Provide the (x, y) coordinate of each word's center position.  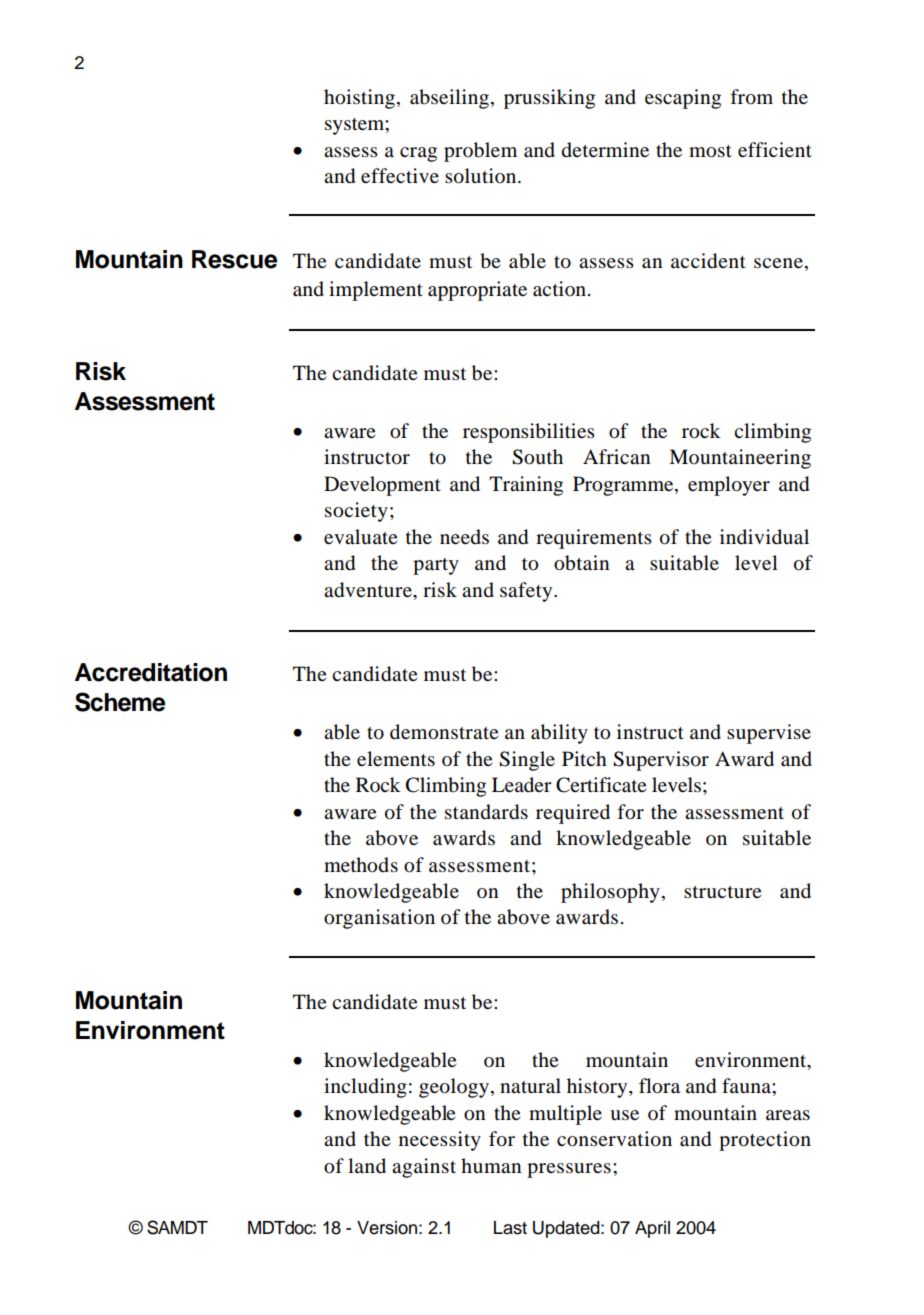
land (367, 1166)
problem (480, 152)
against (424, 1168)
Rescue (234, 259)
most (710, 151)
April (652, 1229)
